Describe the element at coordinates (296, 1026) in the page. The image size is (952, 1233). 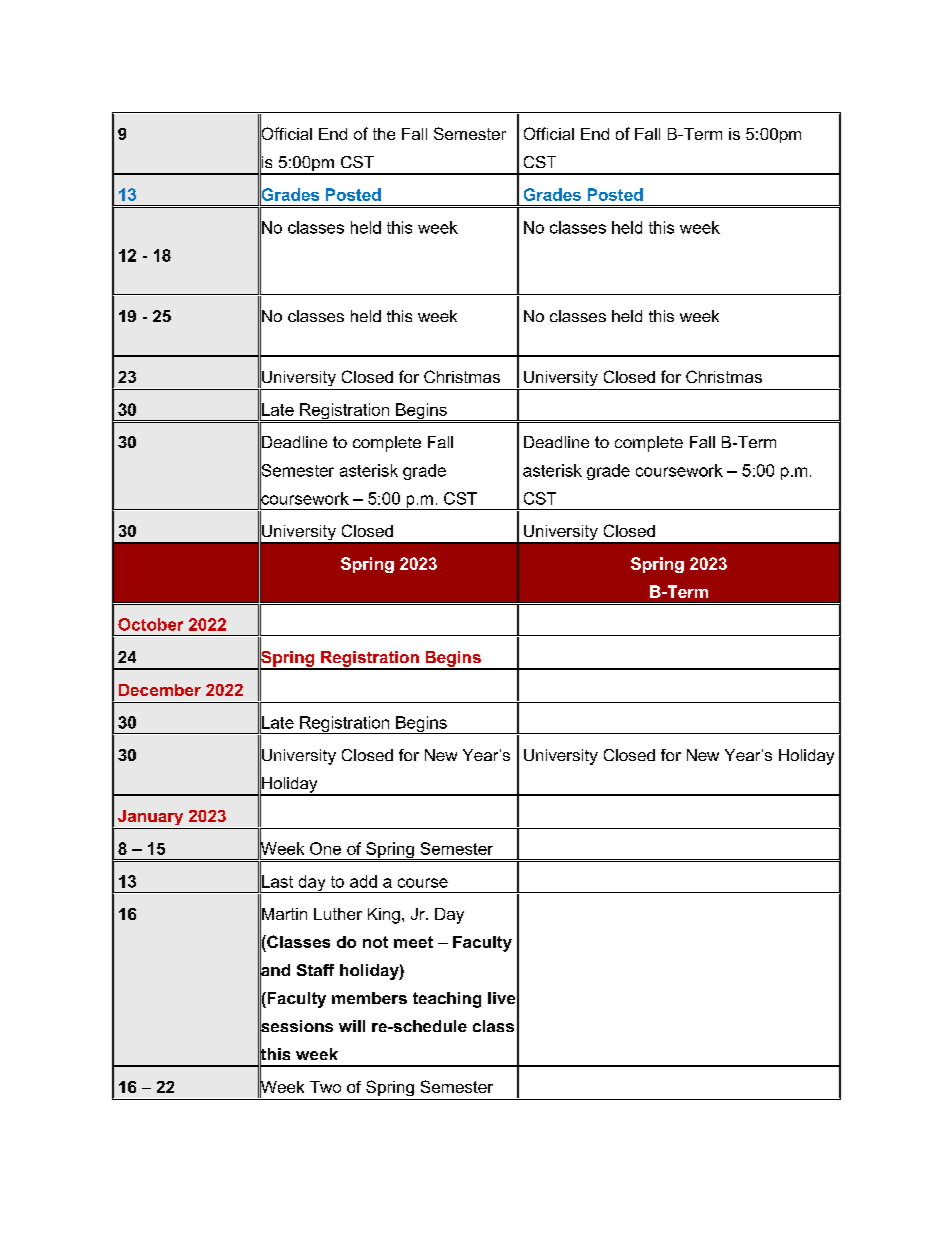
I see `sessions` at that location.
